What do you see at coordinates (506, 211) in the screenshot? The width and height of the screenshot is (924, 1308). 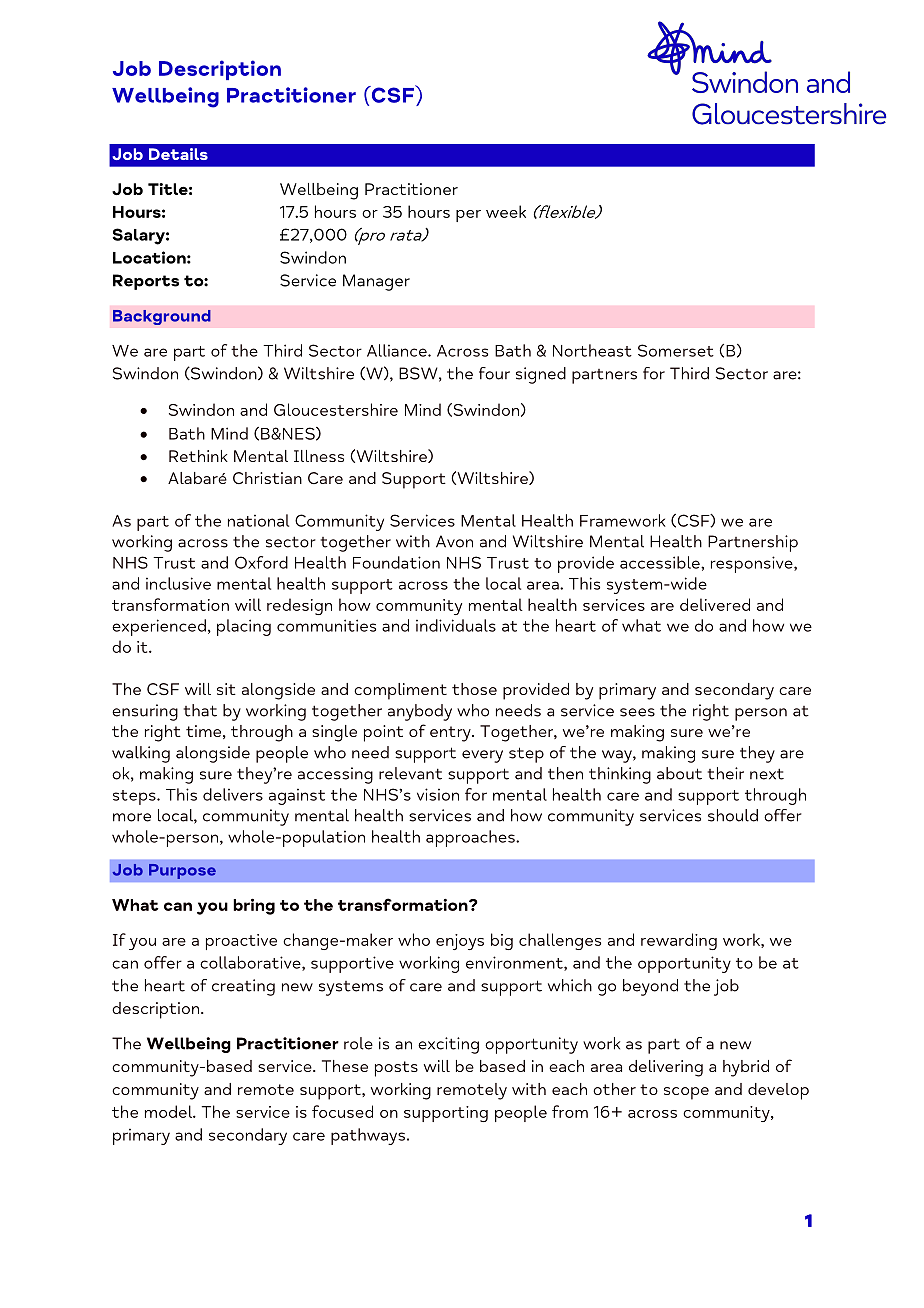 I see `week` at bounding box center [506, 211].
